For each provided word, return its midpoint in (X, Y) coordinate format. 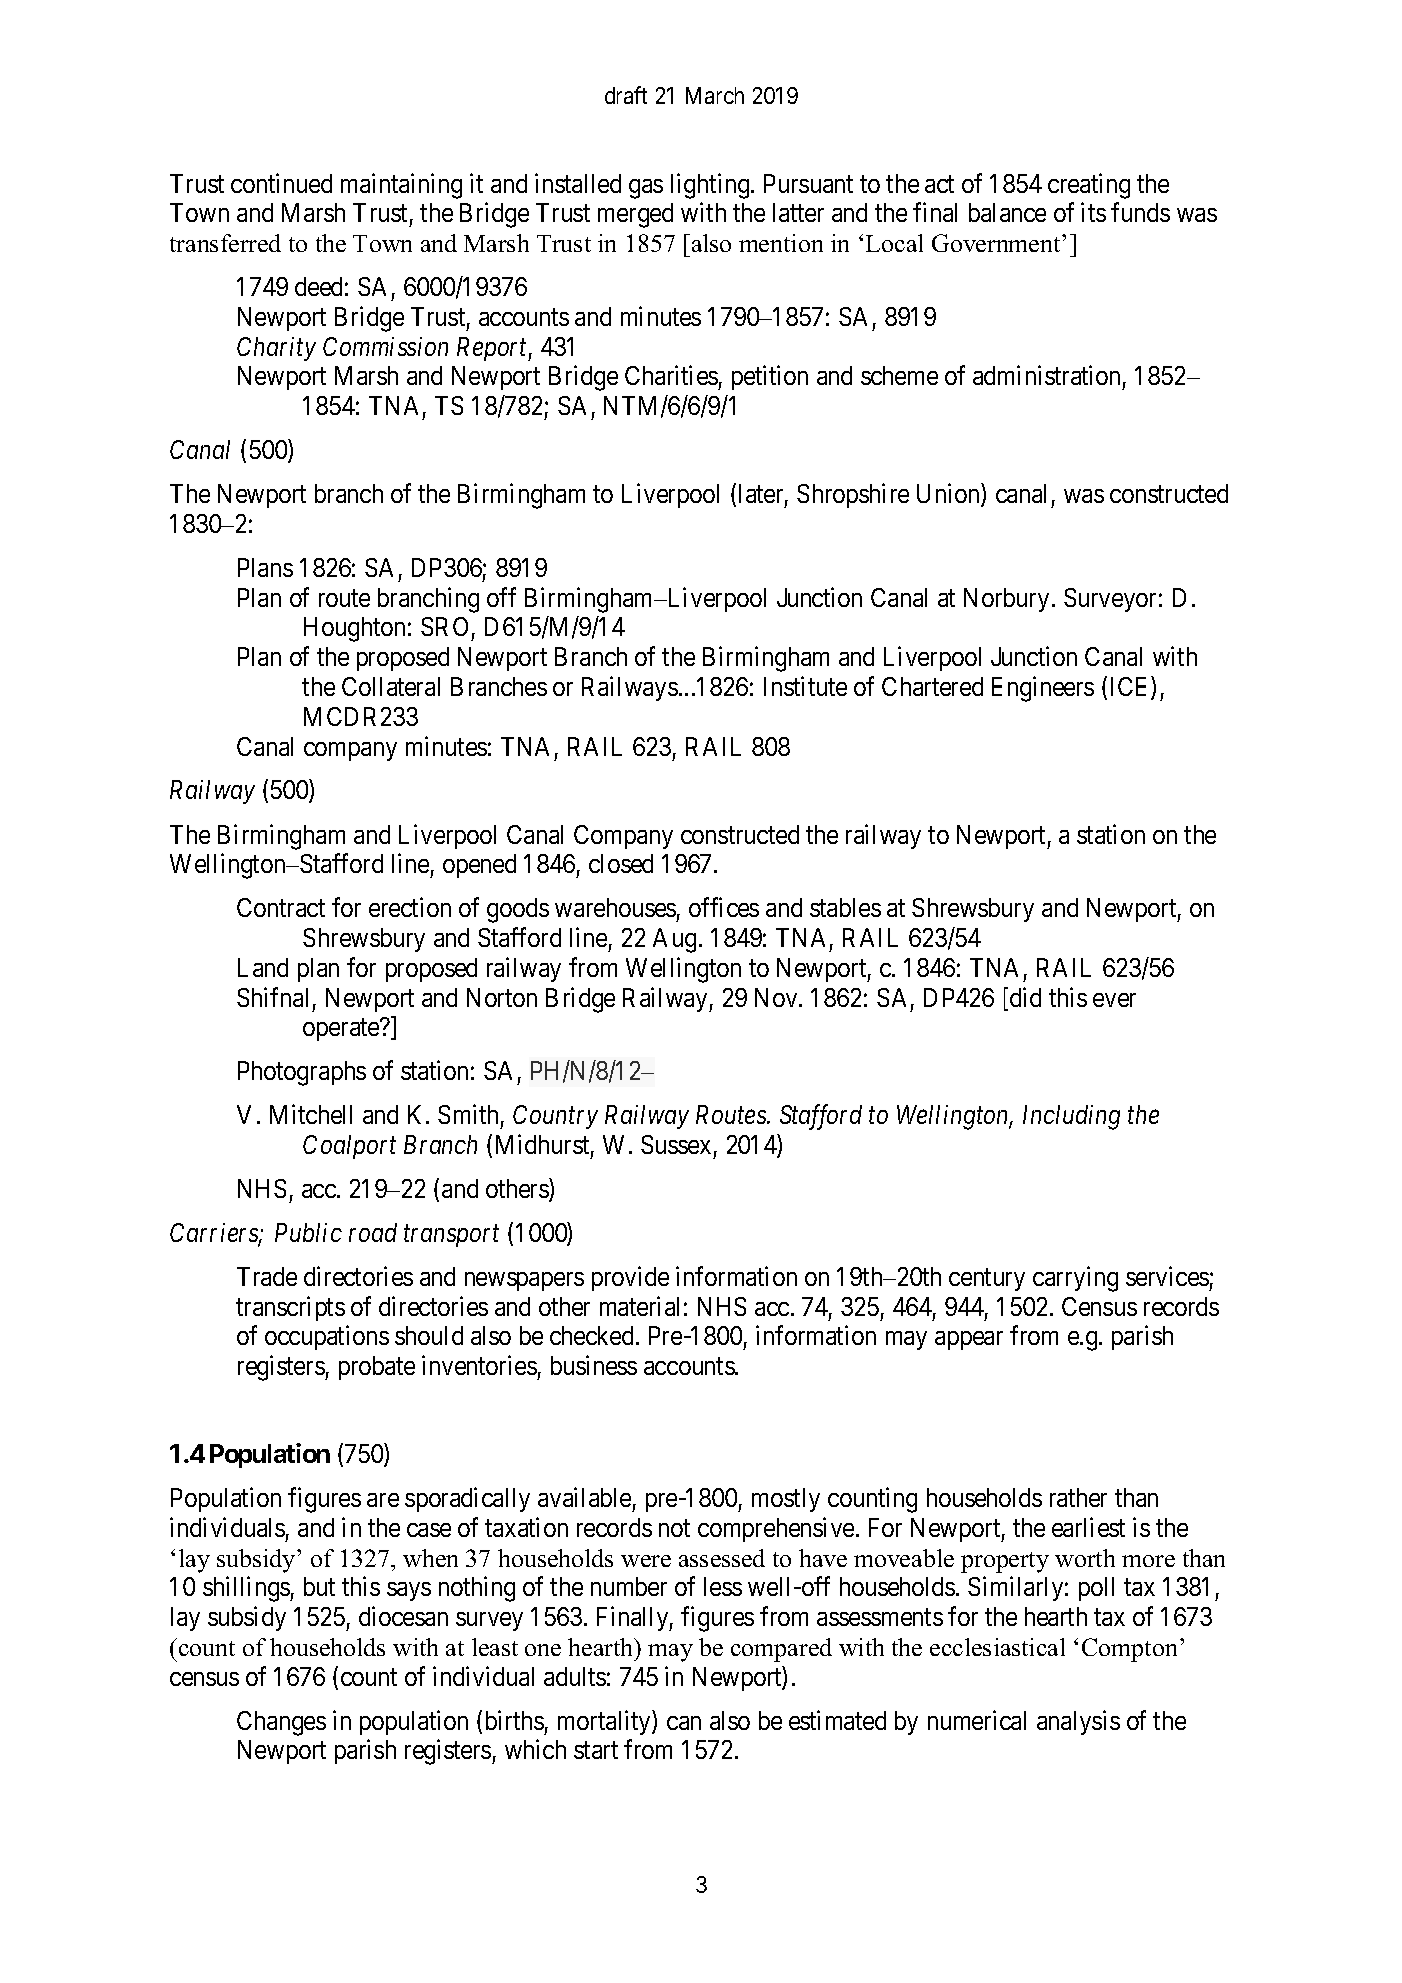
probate (377, 1368)
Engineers (1043, 689)
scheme (899, 375)
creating (1089, 186)
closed (621, 863)
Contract (281, 907)
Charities (671, 375)
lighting (711, 186)
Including (1071, 1117)
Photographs (302, 1073)
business (594, 1365)
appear (969, 1340)
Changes (281, 1723)
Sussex (676, 1144)
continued (281, 183)
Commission (385, 346)
